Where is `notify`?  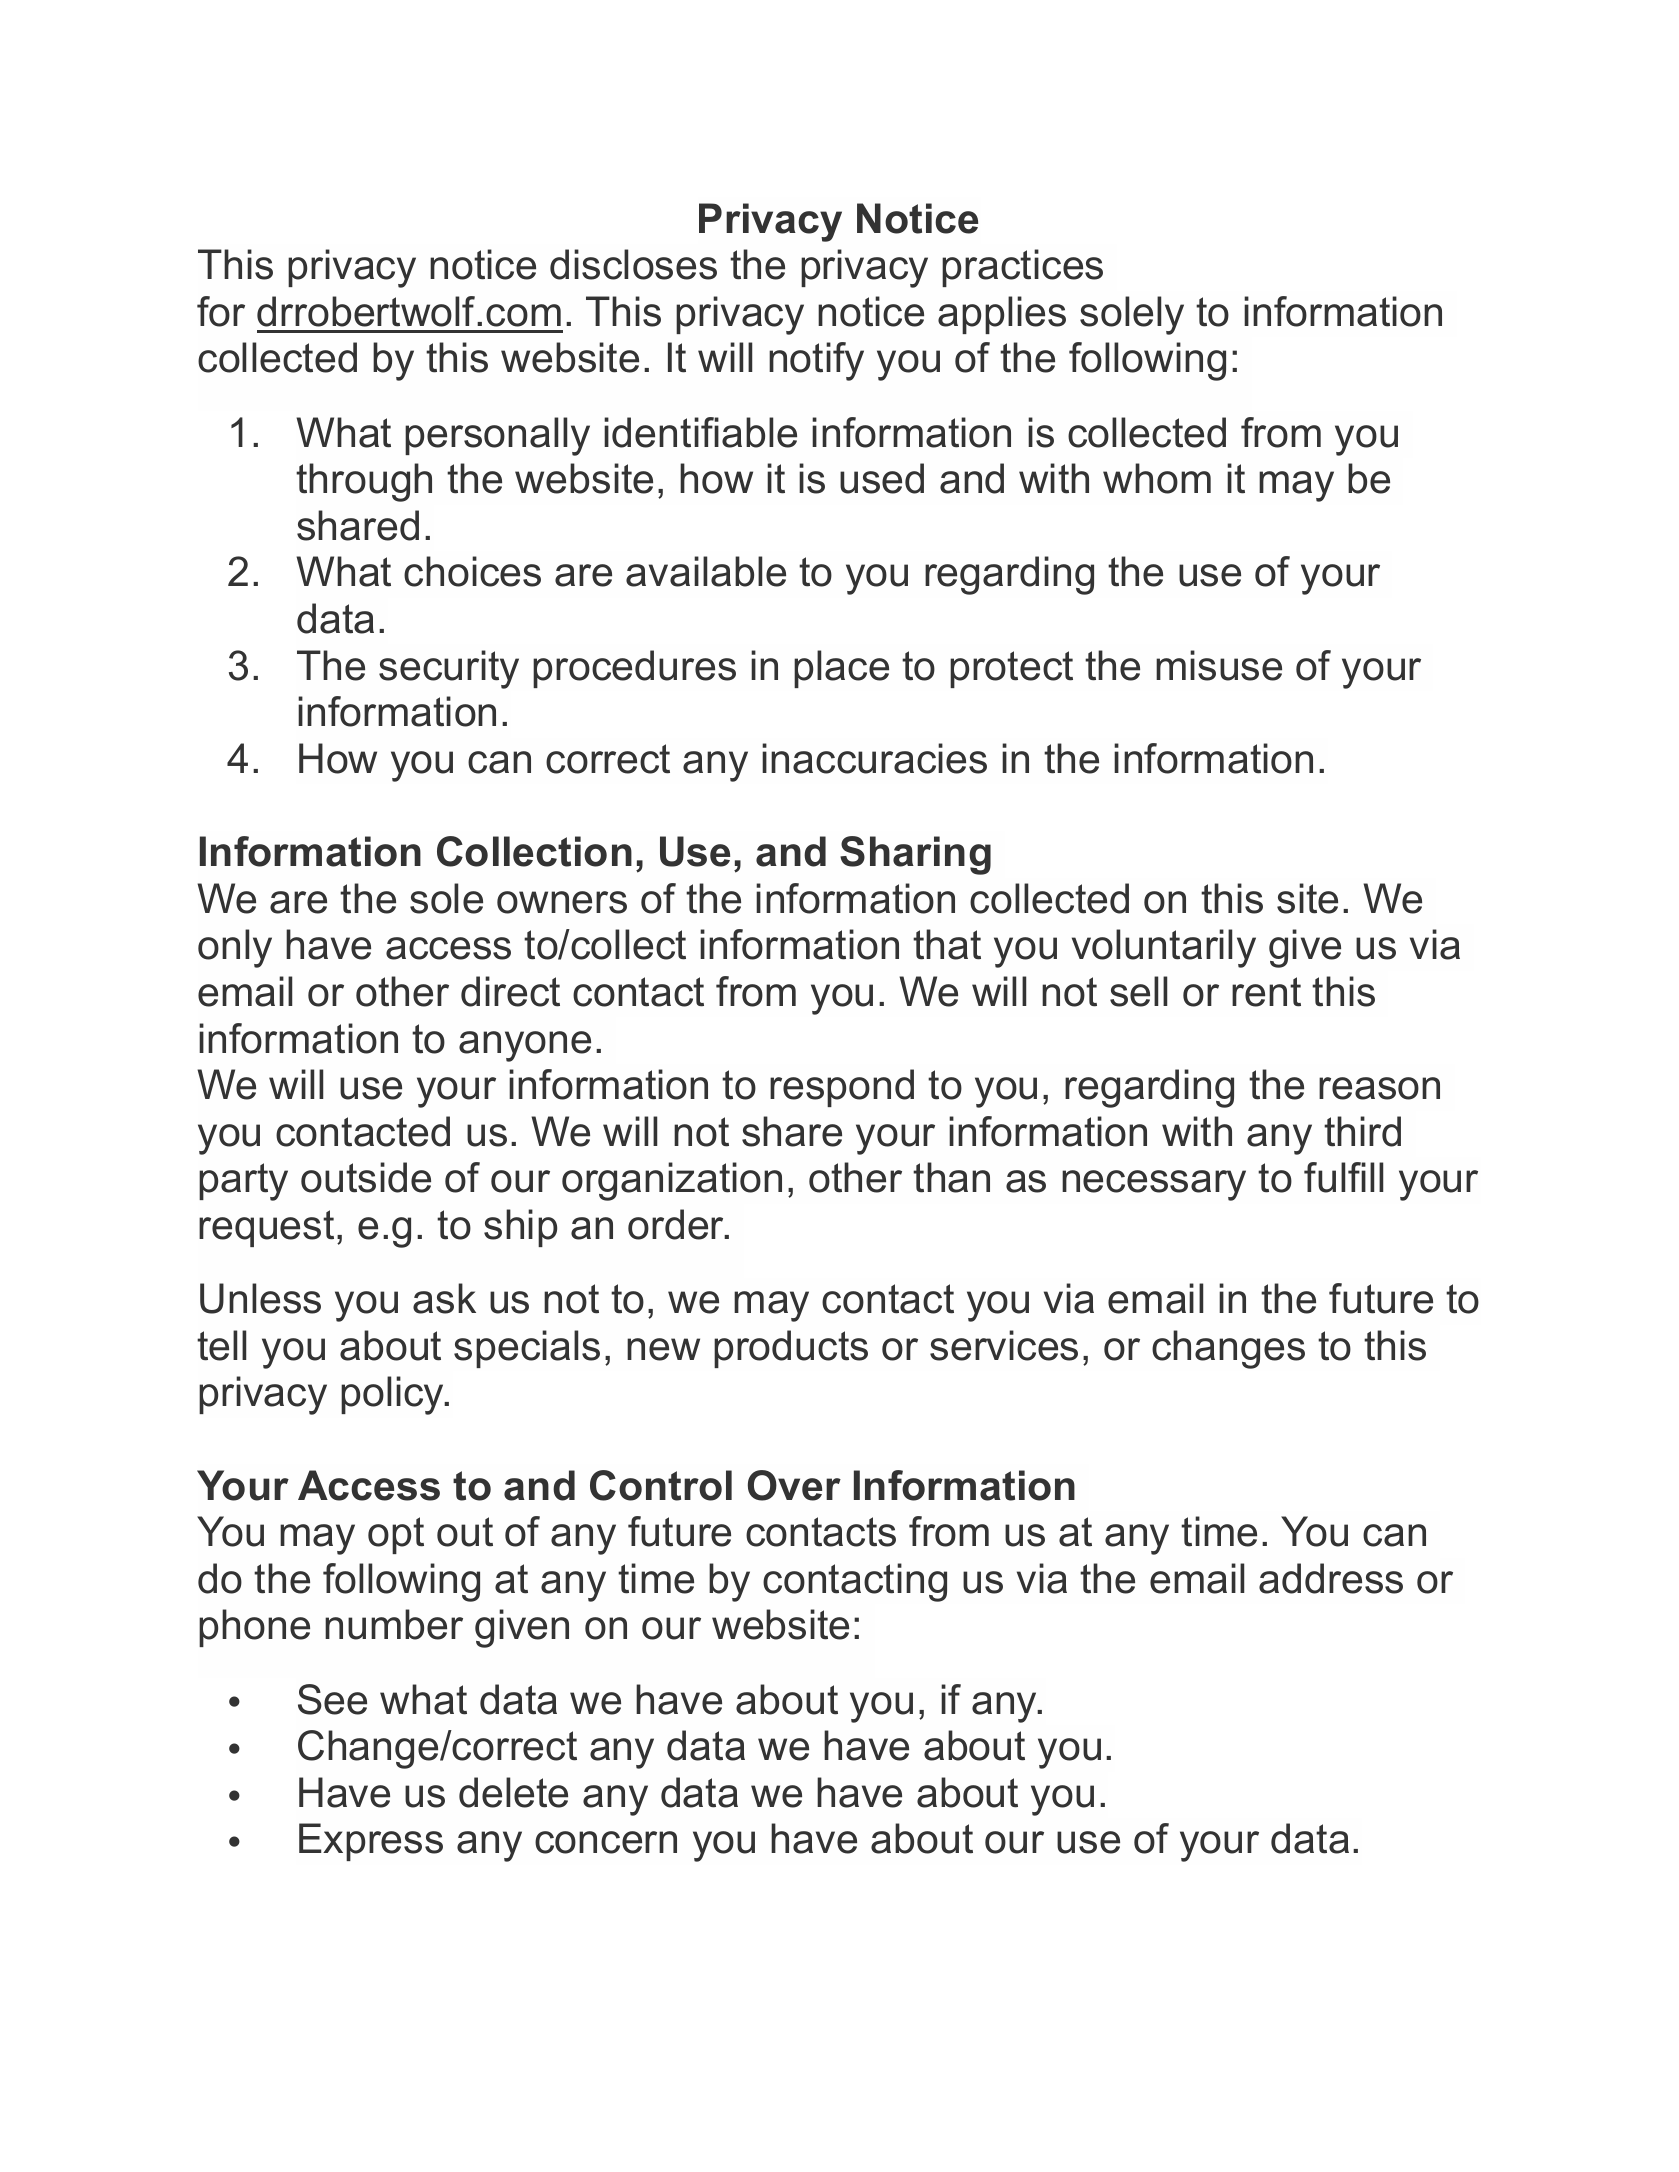 notify is located at coordinates (816, 361).
